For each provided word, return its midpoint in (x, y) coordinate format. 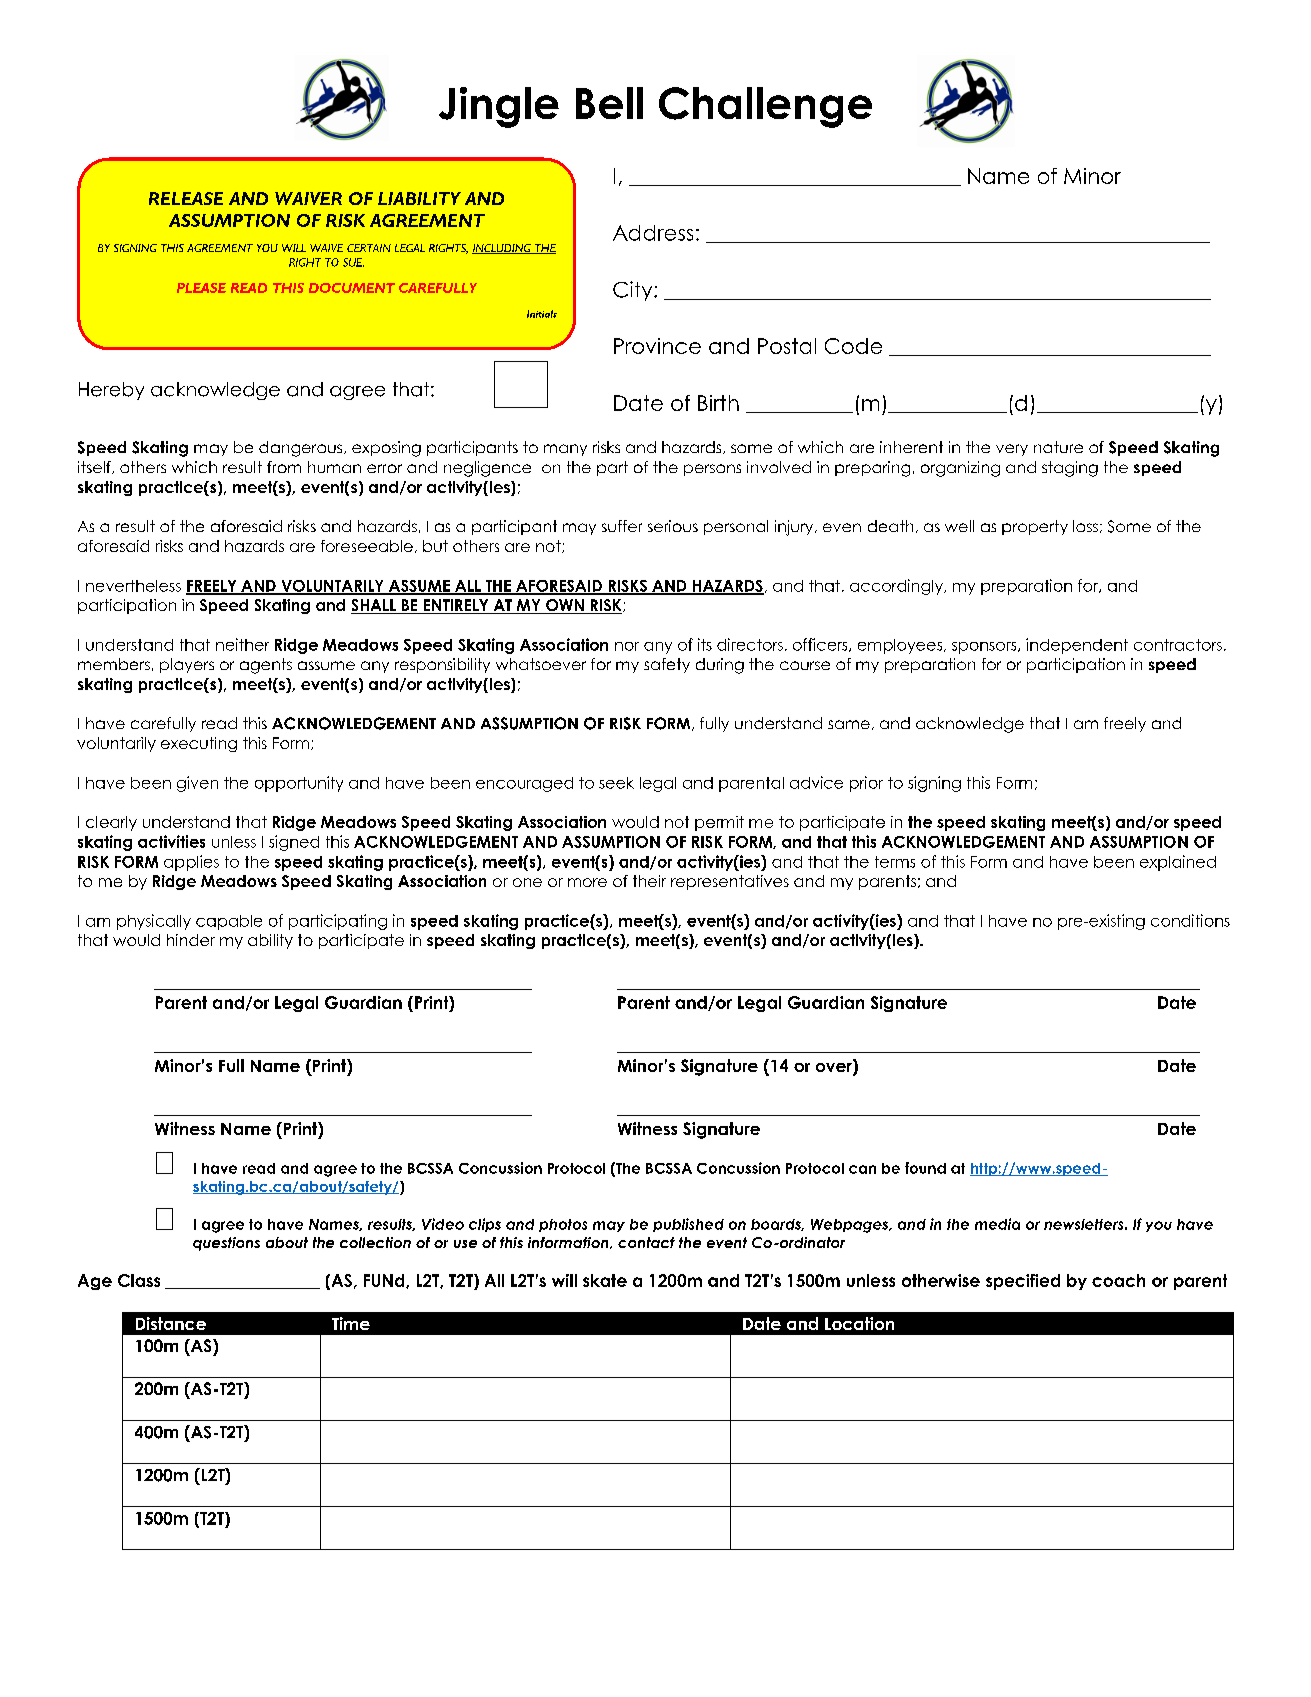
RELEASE (186, 198)
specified (1023, 1282)
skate (605, 1280)
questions (226, 1244)
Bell (609, 103)
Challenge (765, 107)
